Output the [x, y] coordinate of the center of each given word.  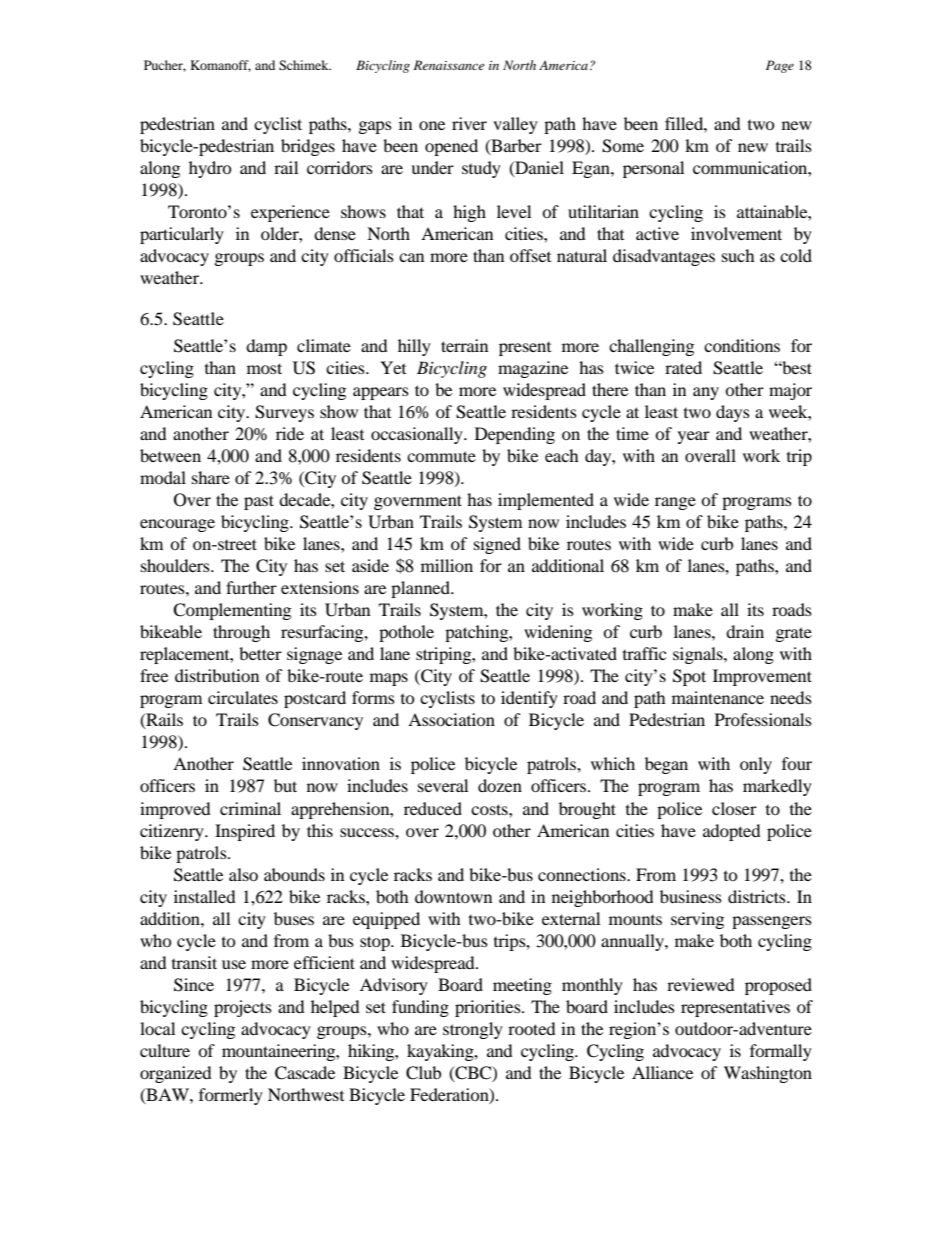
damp [266, 347]
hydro [210, 169]
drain [745, 631]
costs [490, 809]
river [469, 123]
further [251, 587]
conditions [742, 345]
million [447, 565]
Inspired [245, 832]
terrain [464, 345]
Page [780, 66]
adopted [732, 832]
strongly [473, 1030]
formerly [231, 1096]
